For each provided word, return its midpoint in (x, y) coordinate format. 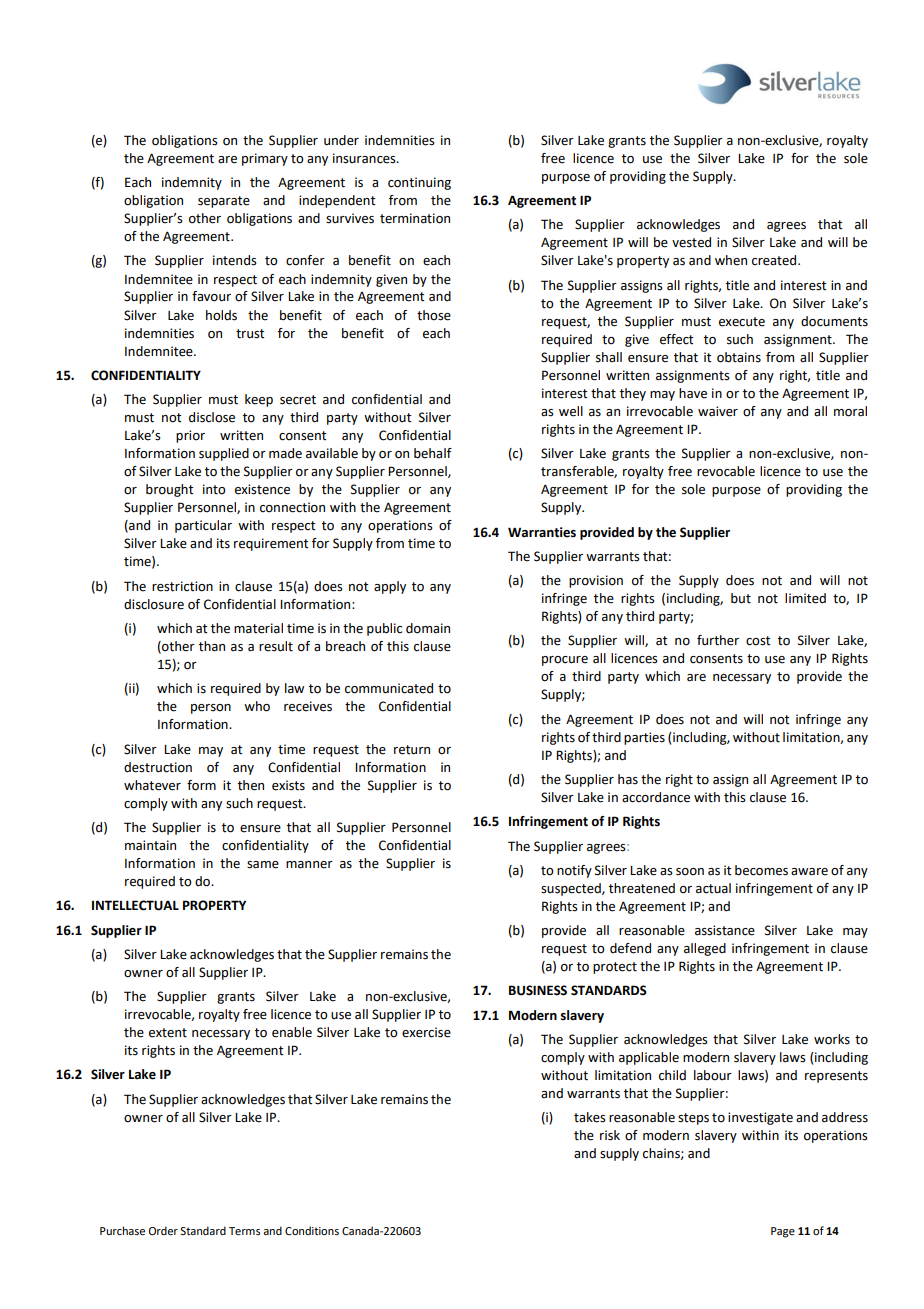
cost (758, 641)
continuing (419, 183)
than (212, 646)
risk (610, 1135)
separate (224, 202)
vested (691, 242)
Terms (244, 1231)
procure (565, 661)
